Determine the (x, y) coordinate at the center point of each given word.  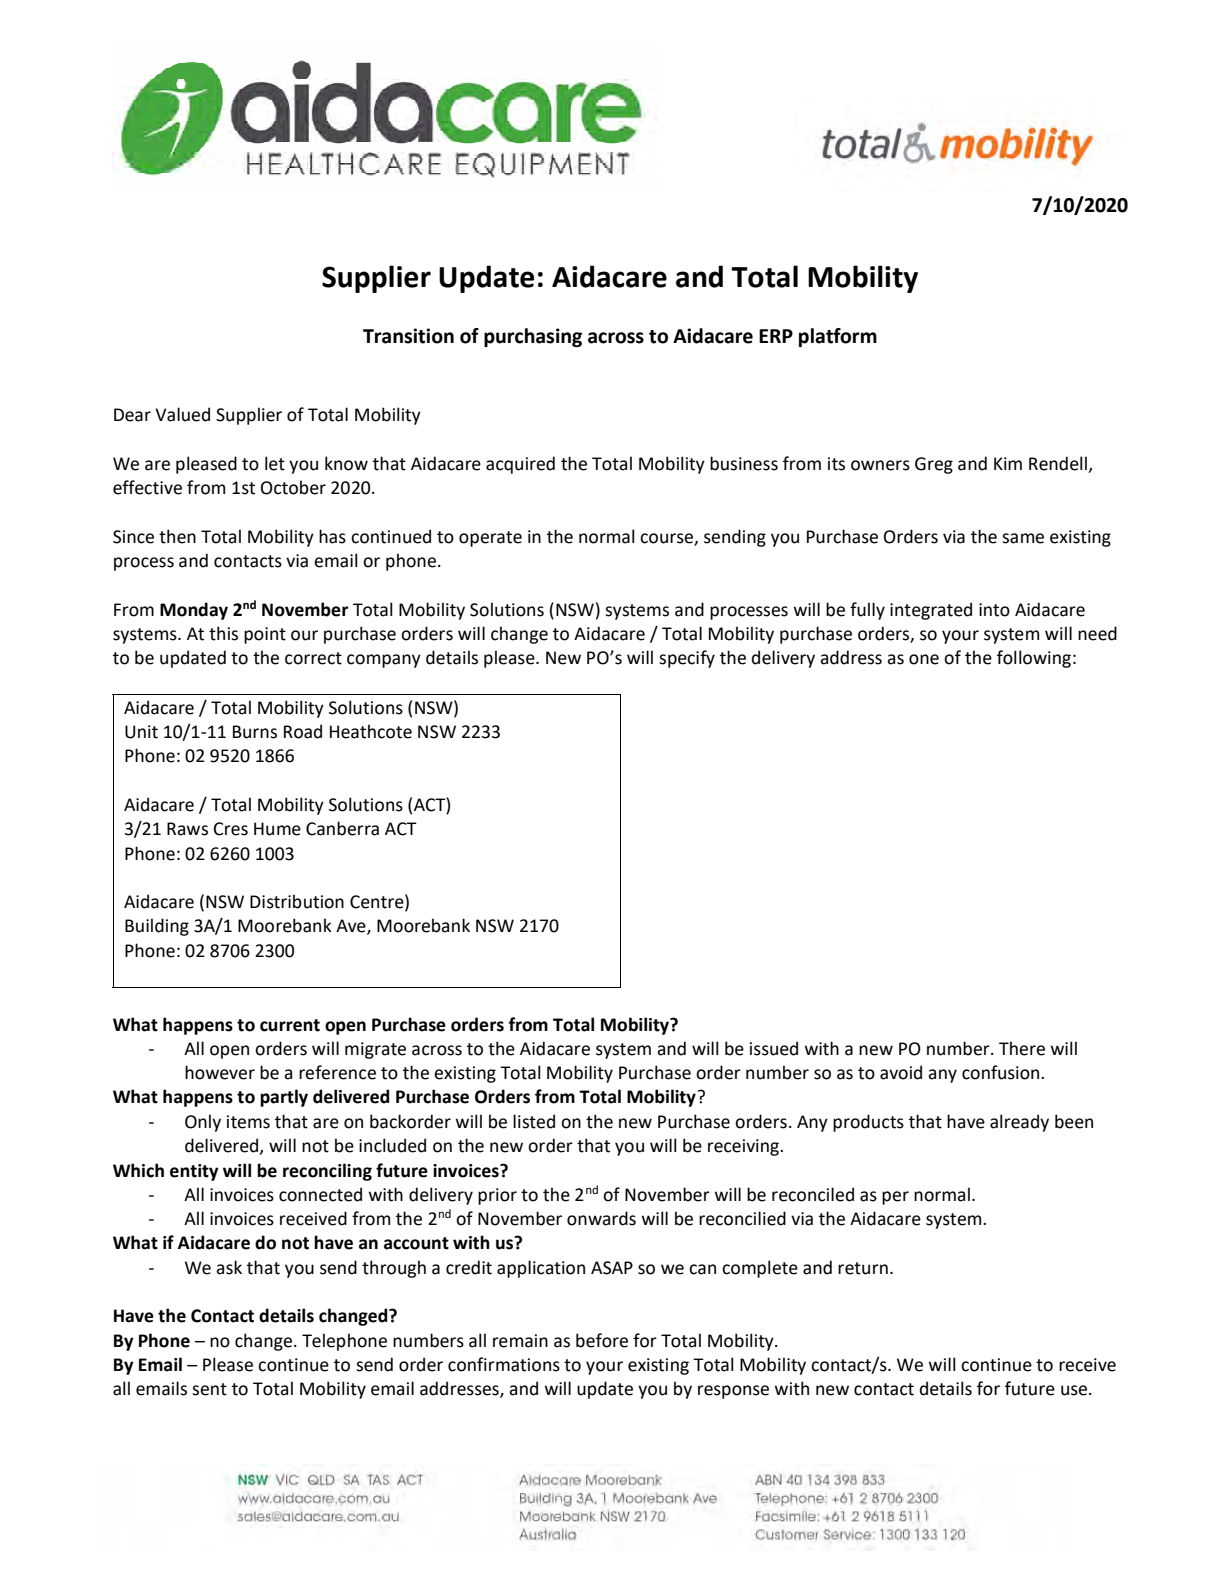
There (1022, 1048)
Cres (231, 829)
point (265, 635)
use (1075, 1390)
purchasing (533, 337)
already (1019, 1123)
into (994, 610)
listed (534, 1121)
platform (838, 337)
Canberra (342, 828)
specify (687, 659)
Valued (182, 414)
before (602, 1340)
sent (209, 1389)
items (248, 1122)
